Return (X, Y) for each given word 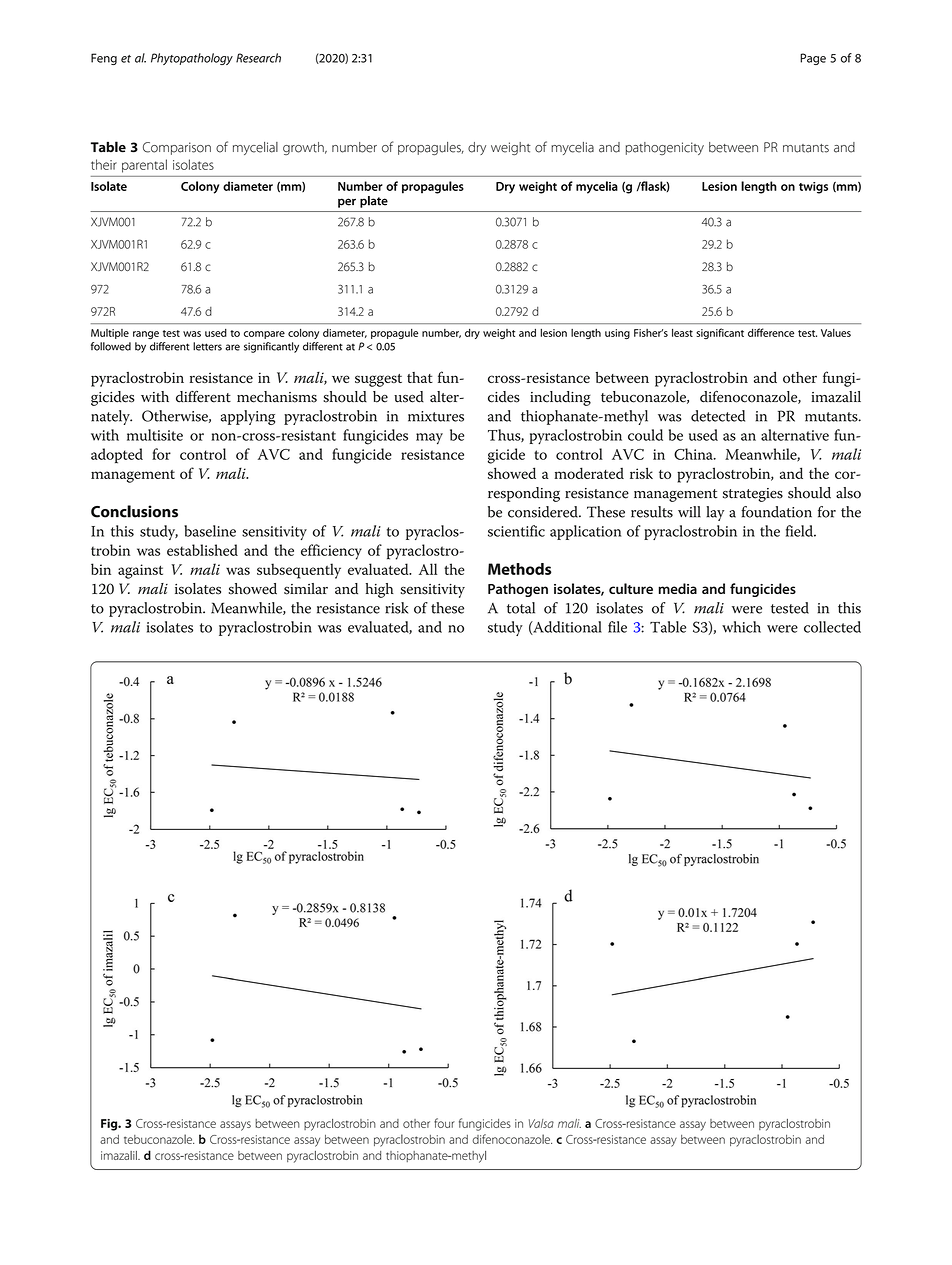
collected (832, 627)
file (617, 627)
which (741, 627)
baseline (210, 531)
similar (306, 589)
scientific (516, 531)
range (146, 335)
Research (258, 58)
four (444, 1123)
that (420, 377)
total (521, 608)
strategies (753, 495)
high (380, 590)
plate (374, 202)
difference (771, 332)
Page (813, 59)
